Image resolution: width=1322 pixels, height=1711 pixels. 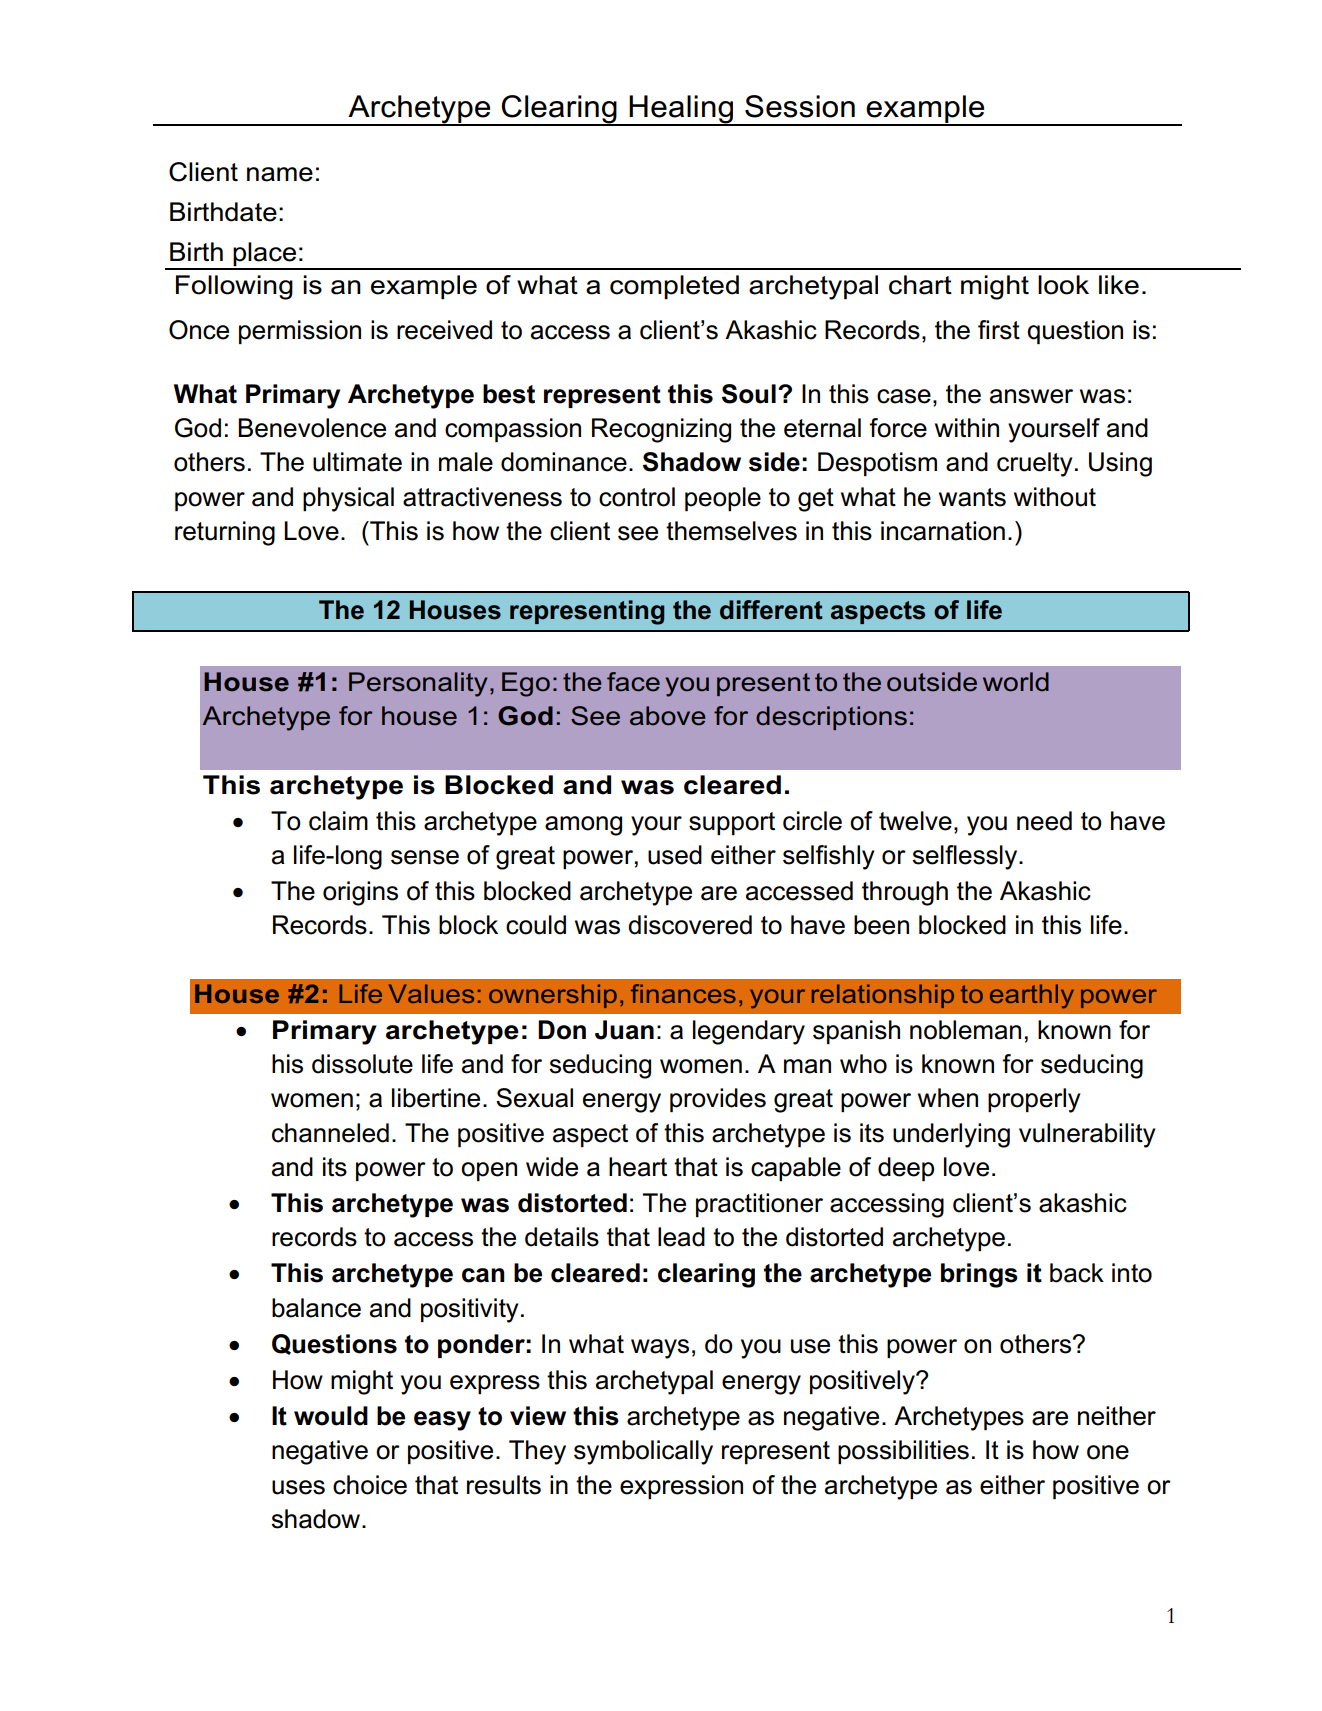 What do you see at coordinates (690, 925) in the page?
I see `discovered` at bounding box center [690, 925].
